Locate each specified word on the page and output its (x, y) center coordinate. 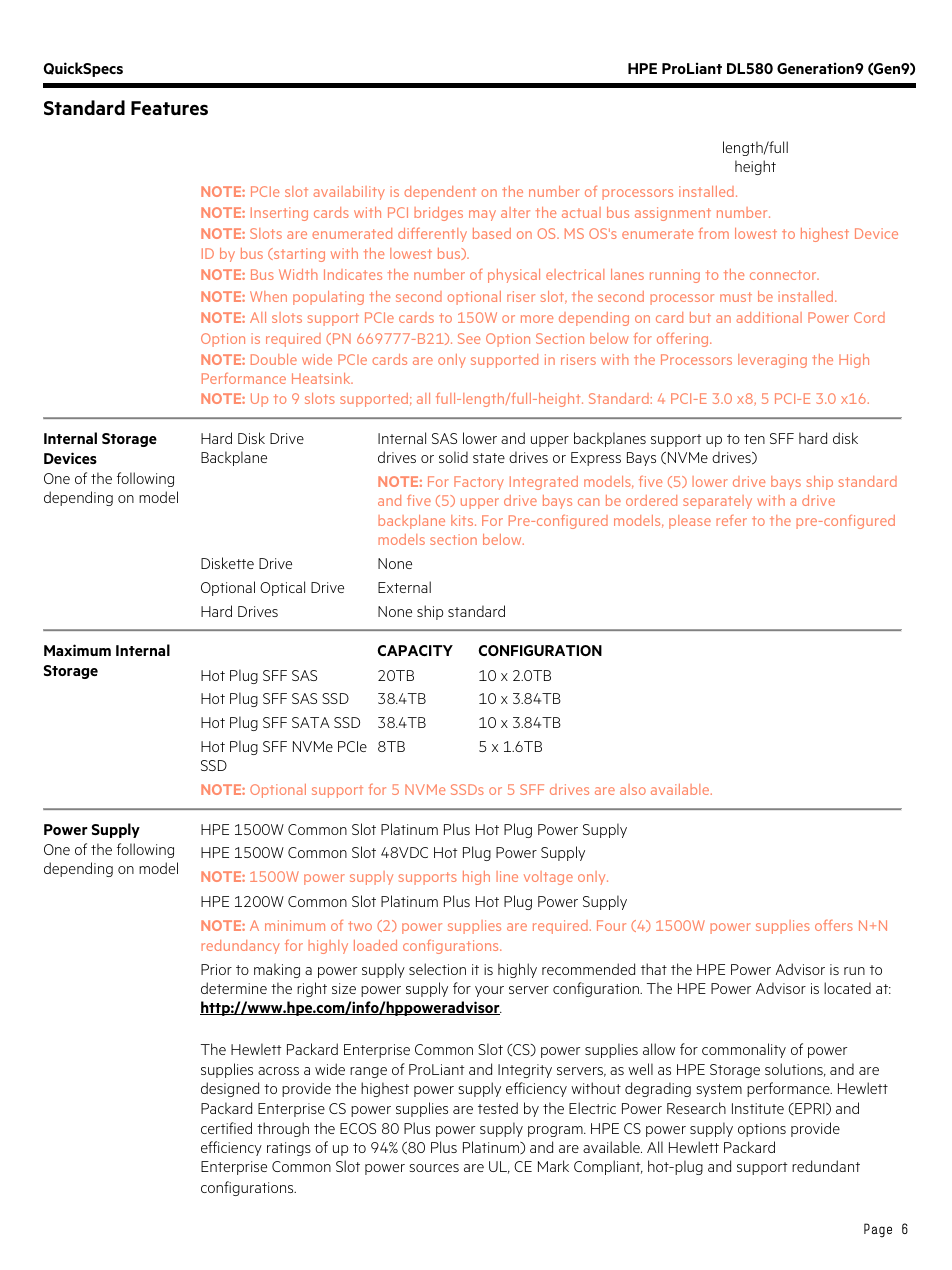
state (489, 458)
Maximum (77, 650)
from (714, 233)
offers (834, 925)
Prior (216, 969)
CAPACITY (415, 650)
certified (226, 1128)
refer (731, 520)
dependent (440, 193)
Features (169, 108)
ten (754, 439)
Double (274, 359)
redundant (826, 1166)
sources (434, 1168)
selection (437, 969)
